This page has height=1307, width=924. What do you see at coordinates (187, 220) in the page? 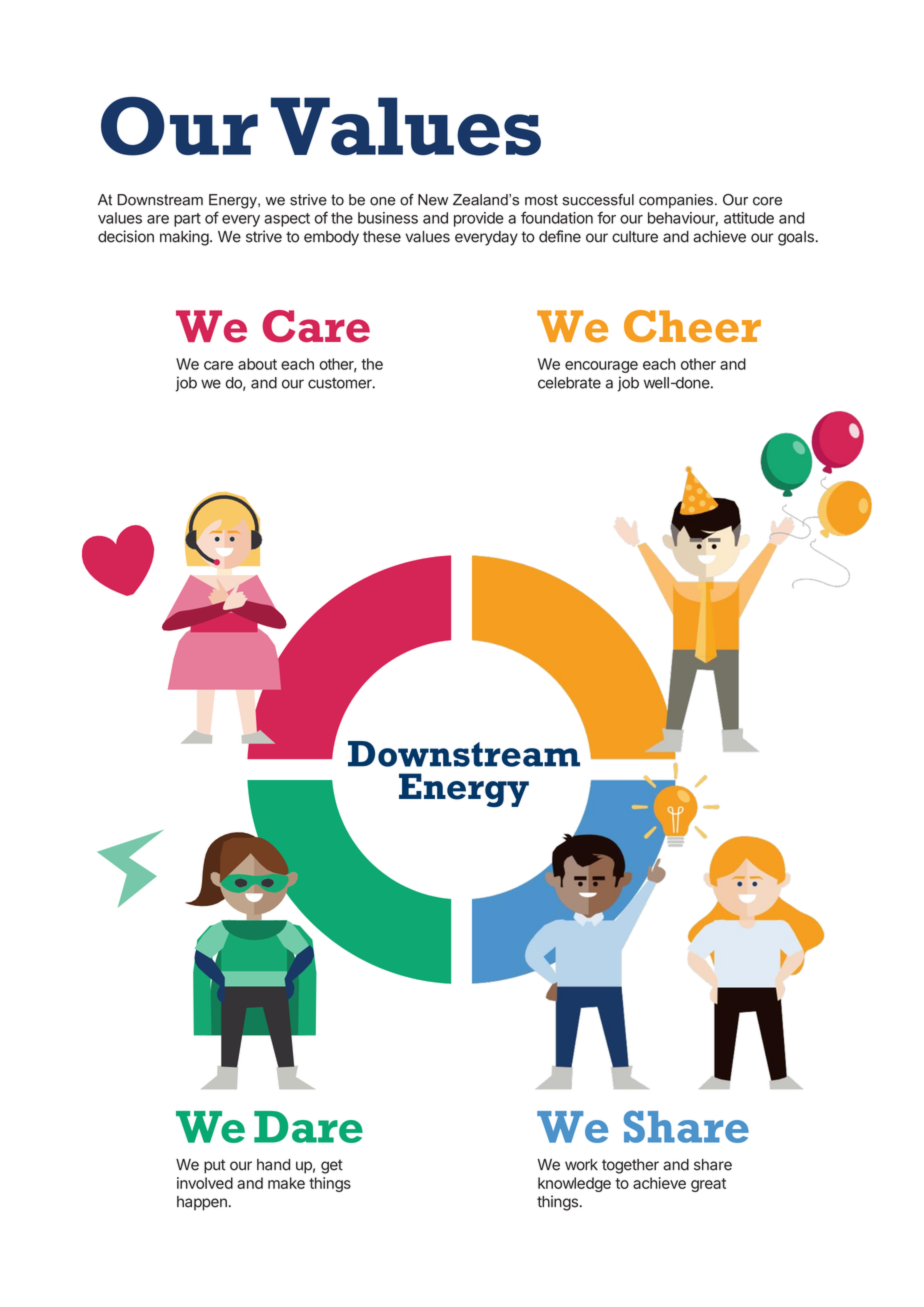
I see `part` at bounding box center [187, 220].
